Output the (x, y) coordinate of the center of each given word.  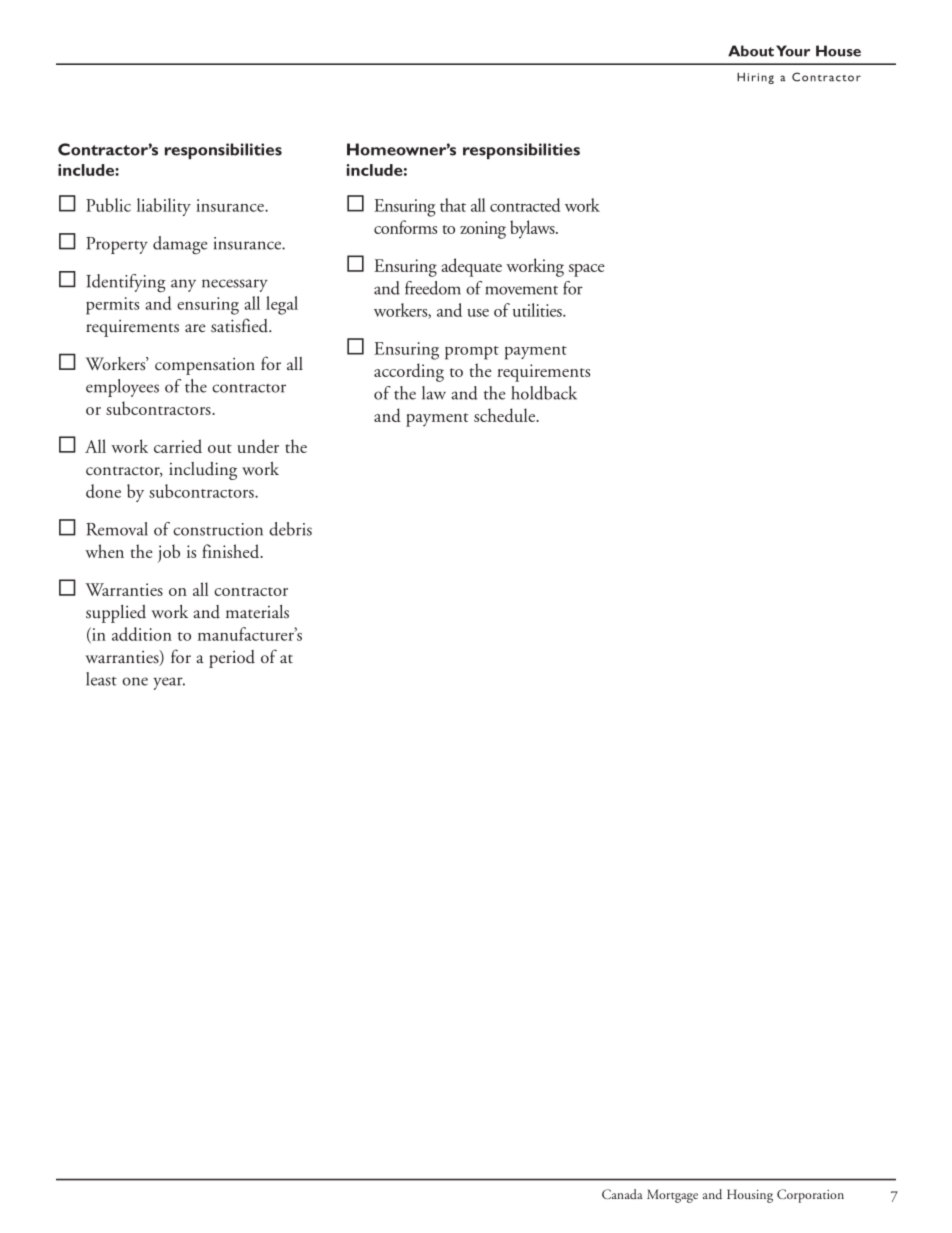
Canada (622, 1194)
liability (164, 207)
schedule (505, 415)
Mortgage (672, 1196)
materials (257, 612)
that (453, 205)
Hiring (755, 78)
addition (142, 634)
